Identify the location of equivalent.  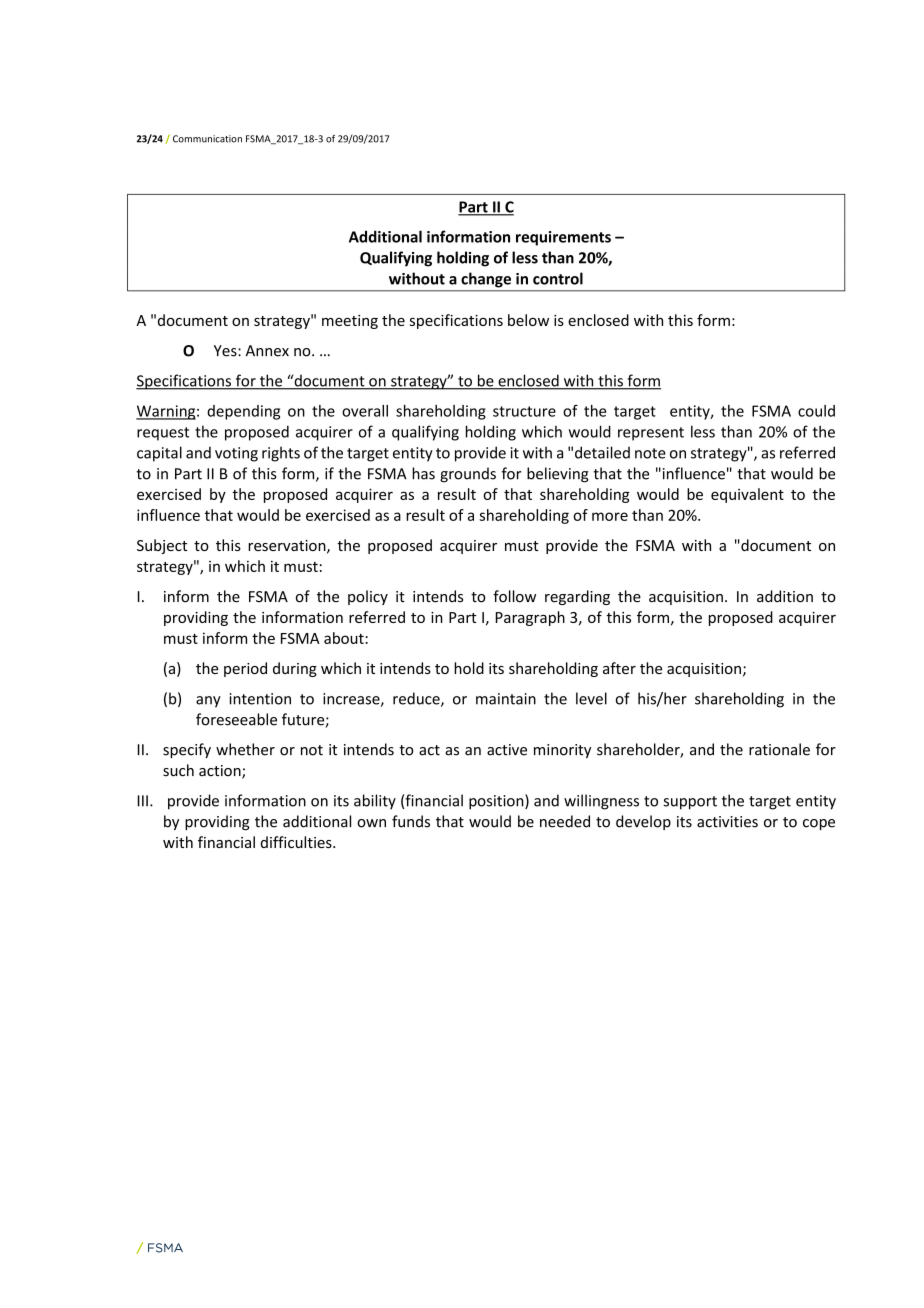
(747, 495).
